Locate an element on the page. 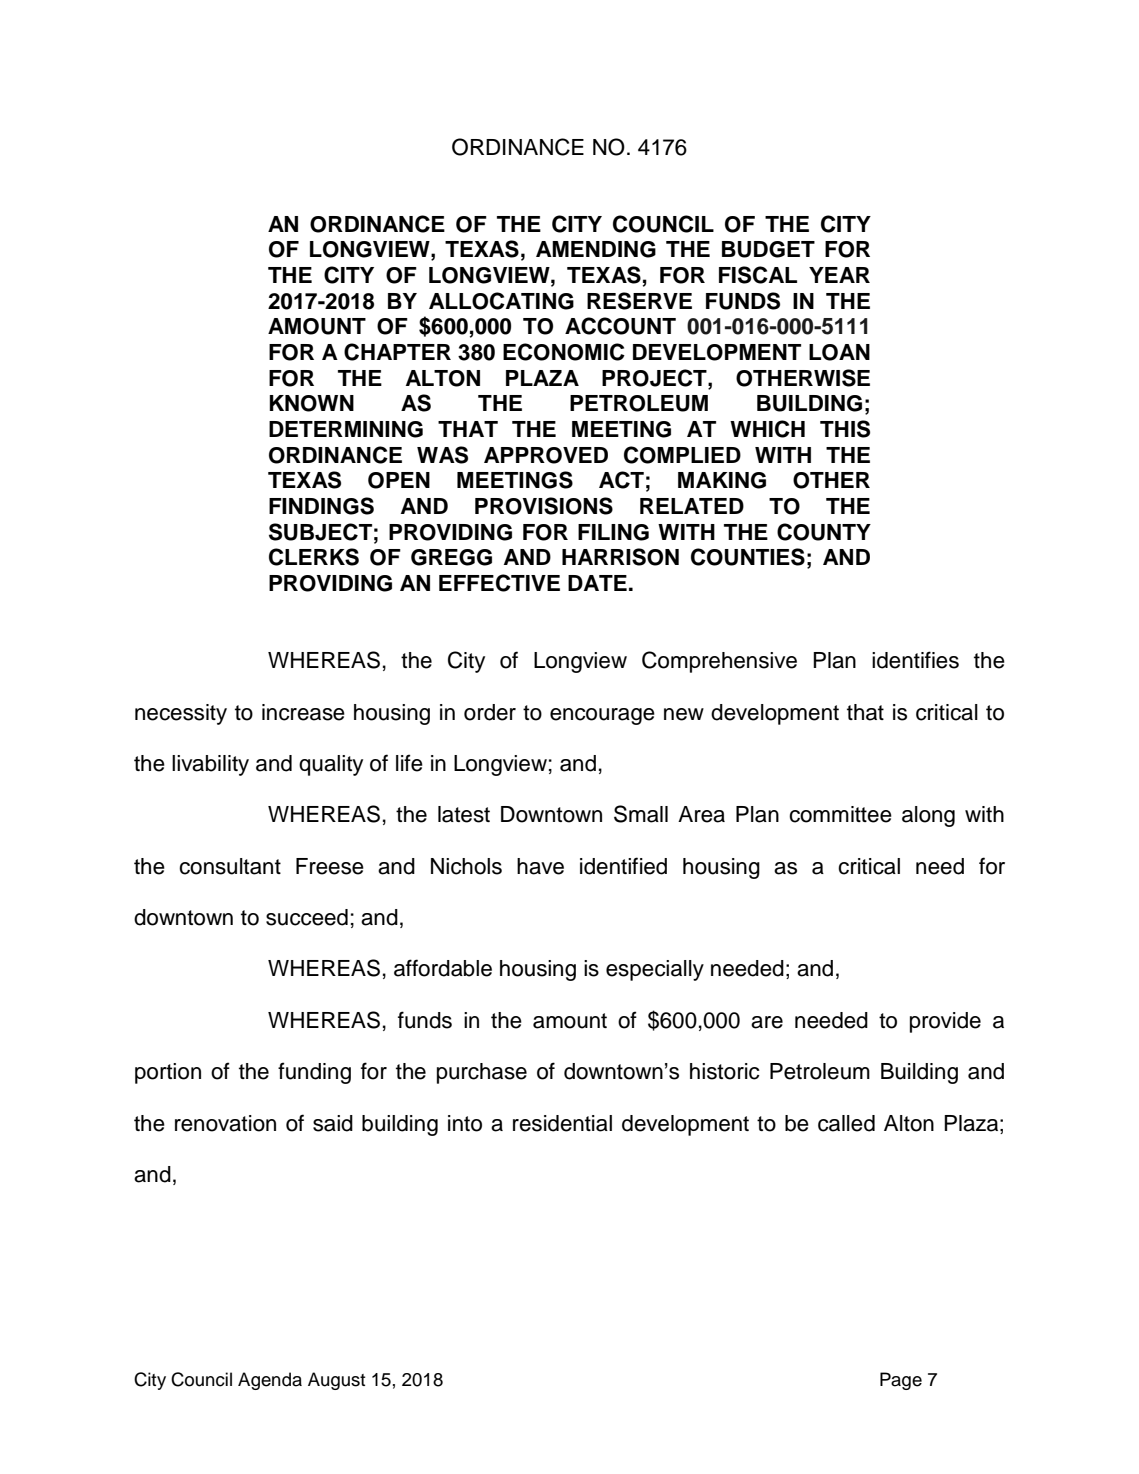  ALLOCATING is located at coordinates (501, 301).
